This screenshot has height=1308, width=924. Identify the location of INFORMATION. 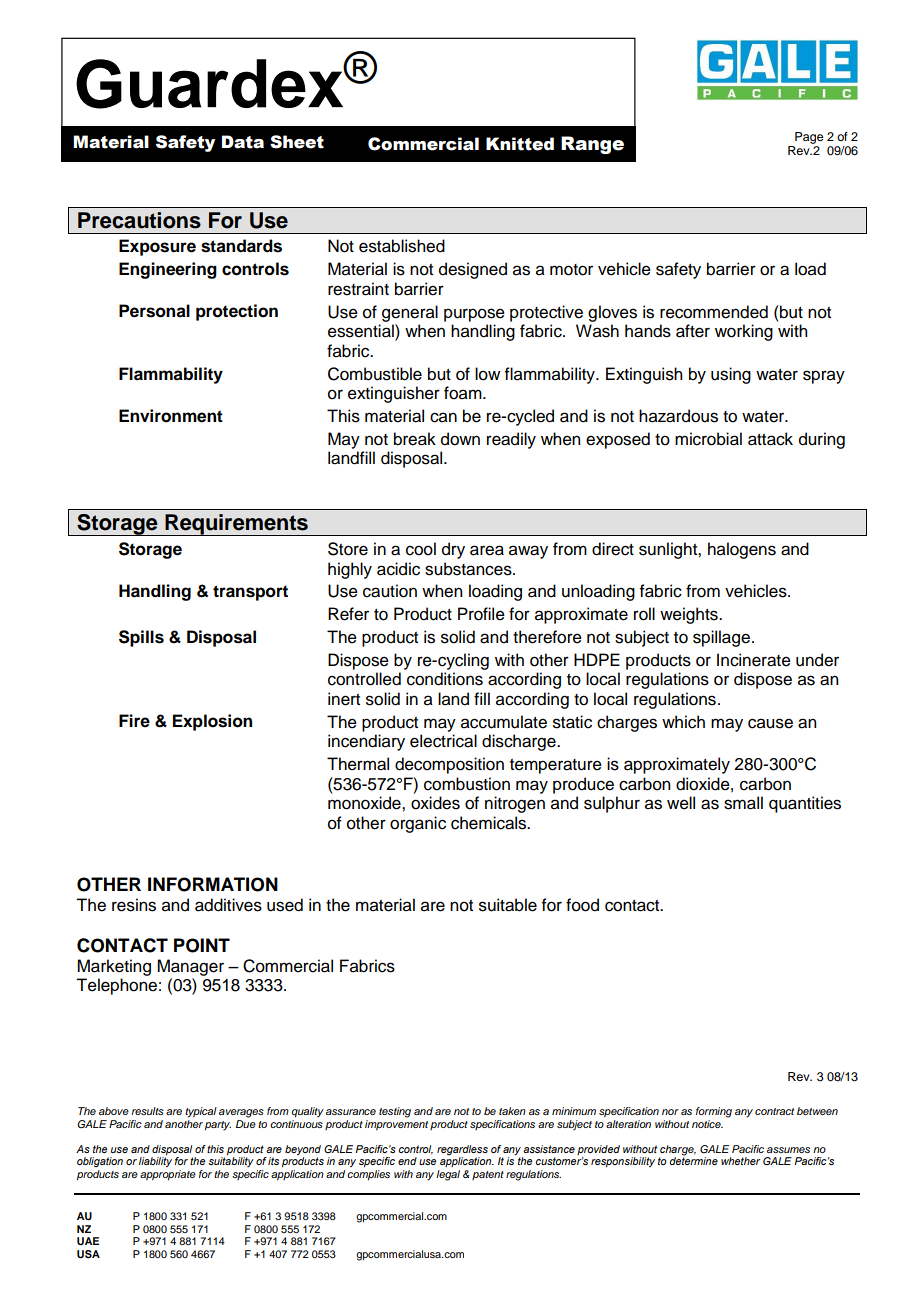
(213, 884).
